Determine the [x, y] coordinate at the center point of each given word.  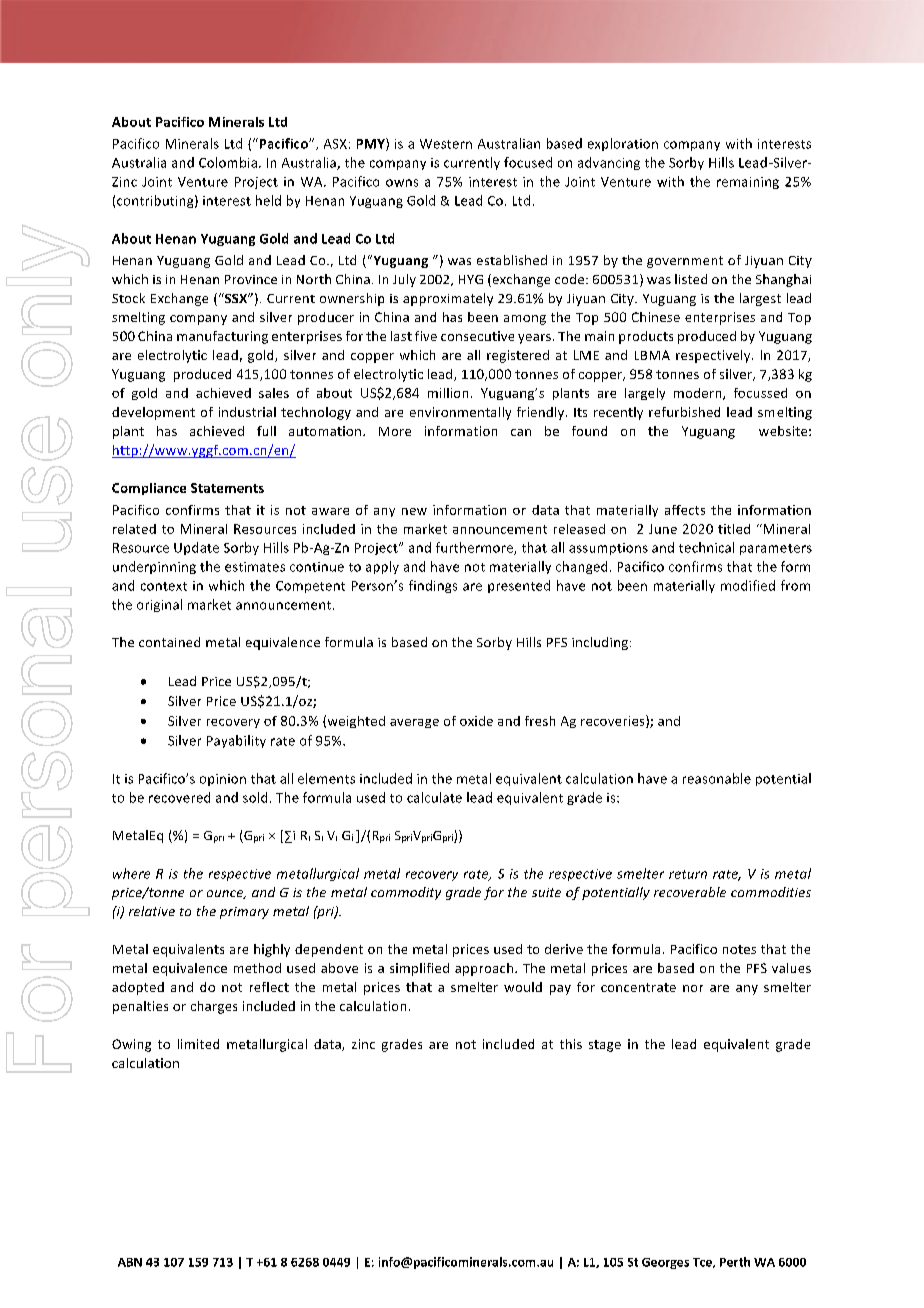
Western [446, 144]
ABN [130, 1262]
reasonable [717, 778]
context [164, 586]
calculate [434, 797]
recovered [179, 797]
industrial [247, 412]
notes [739, 949]
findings [433, 586]
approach [485, 969]
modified [748, 585]
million [448, 393]
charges [214, 1007]
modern [699, 394]
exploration [623, 144]
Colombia [228, 162]
